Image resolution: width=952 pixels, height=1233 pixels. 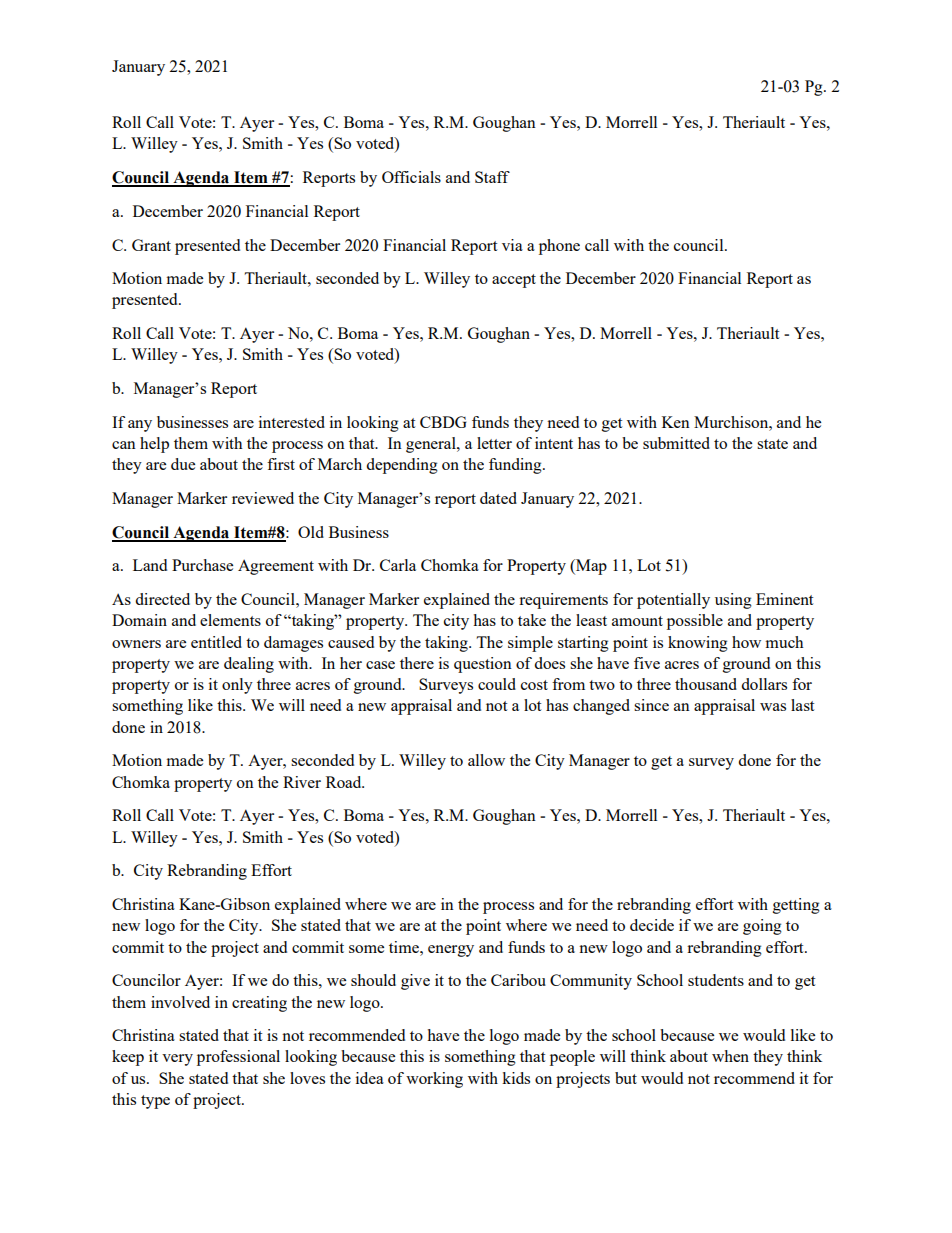 What do you see at coordinates (483, 665) in the page?
I see `question` at bounding box center [483, 665].
